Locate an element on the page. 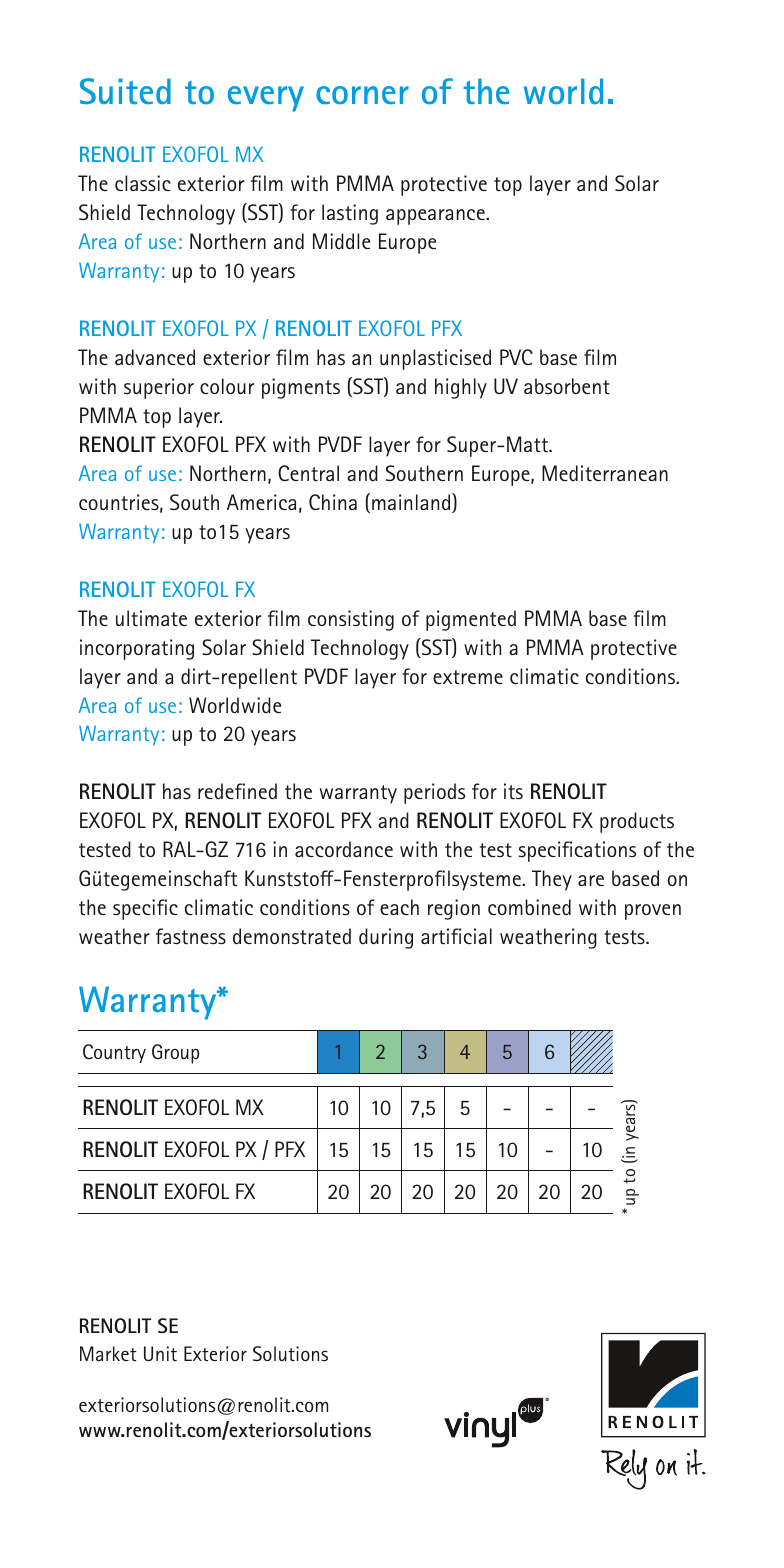  absorbent is located at coordinates (567, 386).
